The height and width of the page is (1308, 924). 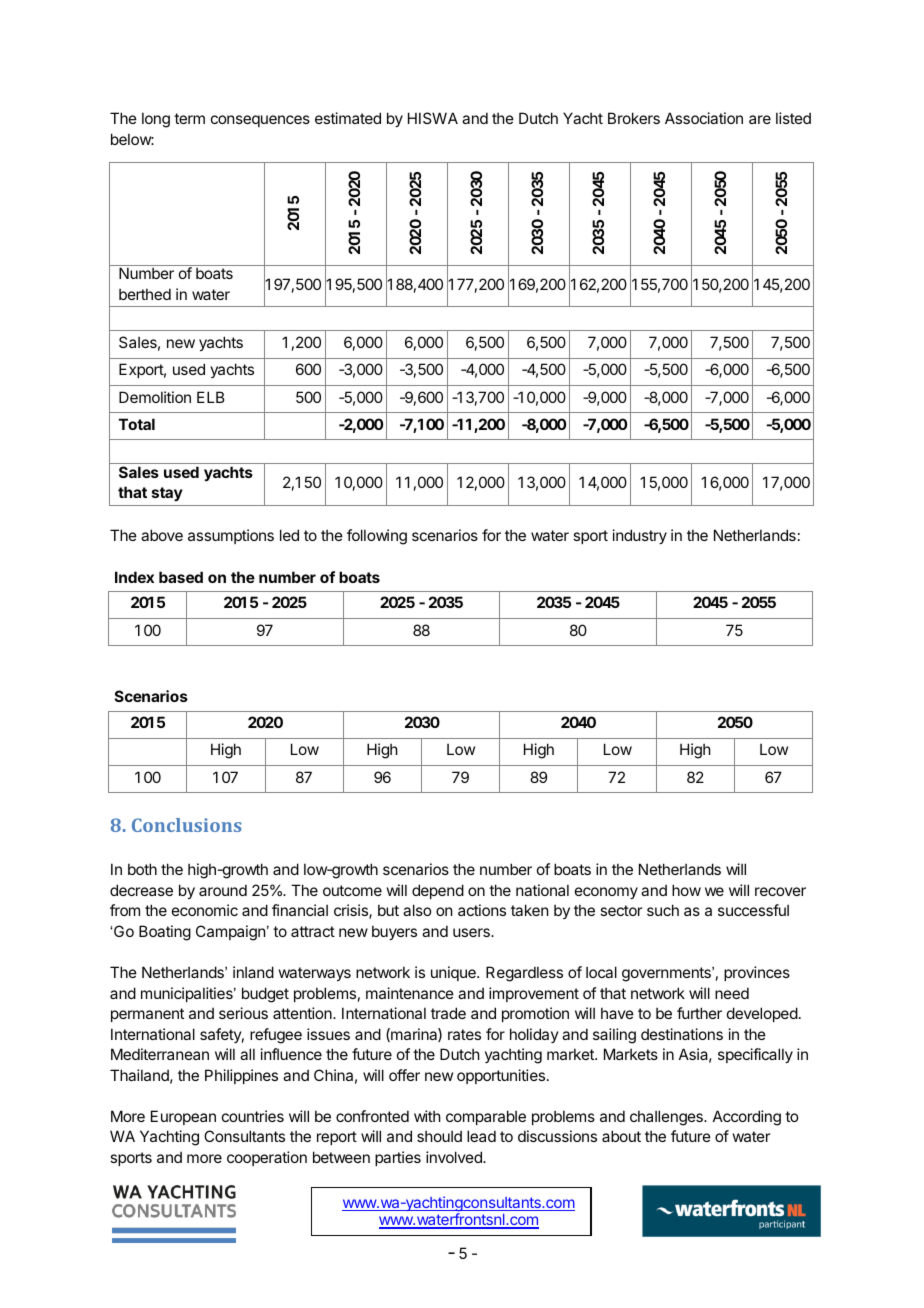 I want to click on how, so click(x=686, y=890).
